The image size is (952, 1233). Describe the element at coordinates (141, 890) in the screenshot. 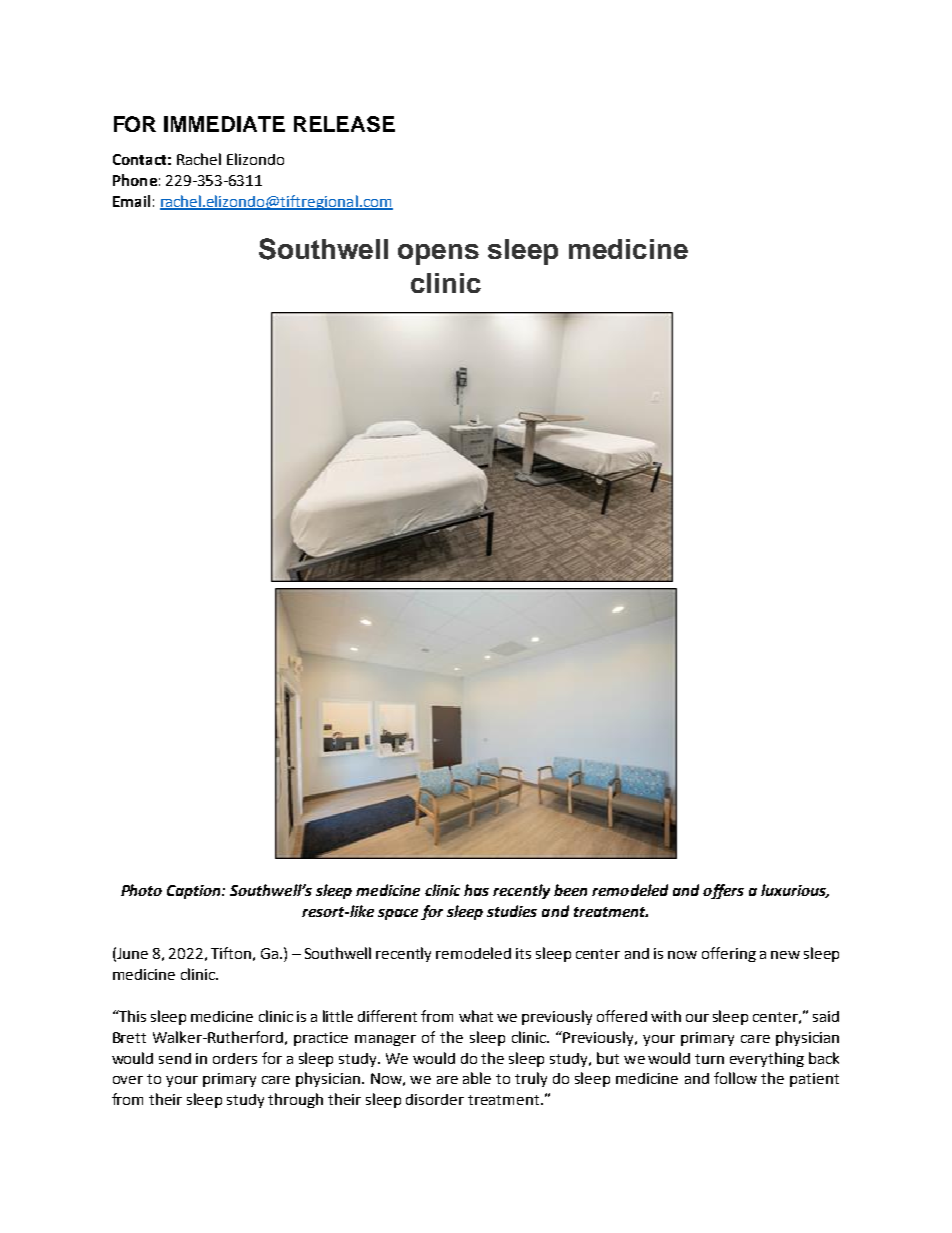

I see `Photo` at that location.
